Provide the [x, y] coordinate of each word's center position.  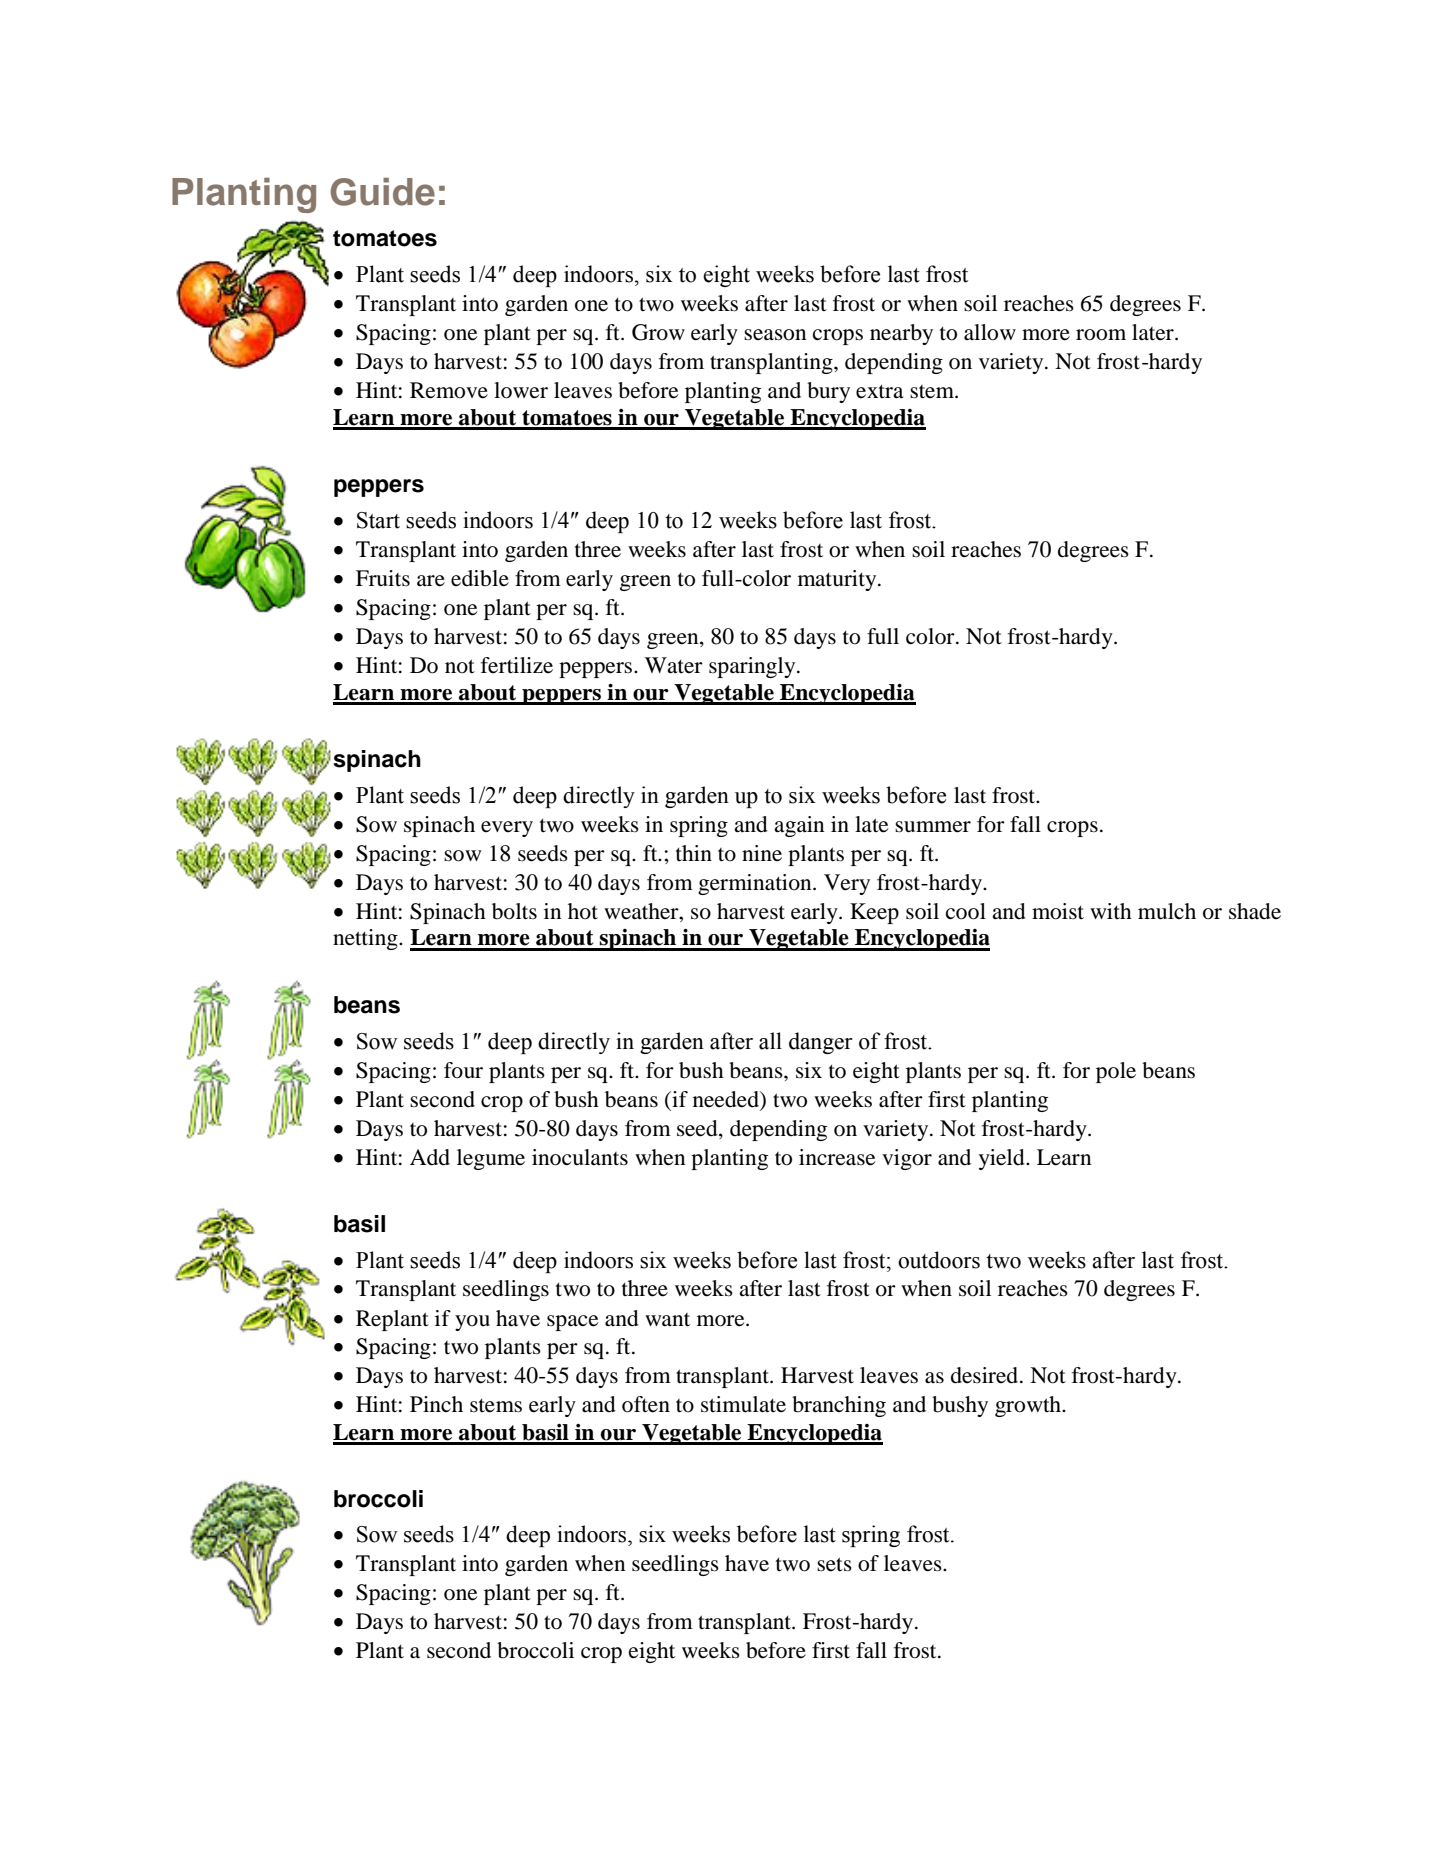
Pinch [436, 1404]
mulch [1167, 911]
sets [834, 1564]
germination [756, 884]
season [775, 335]
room [1101, 335]
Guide [382, 192]
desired [986, 1375]
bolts [514, 911]
